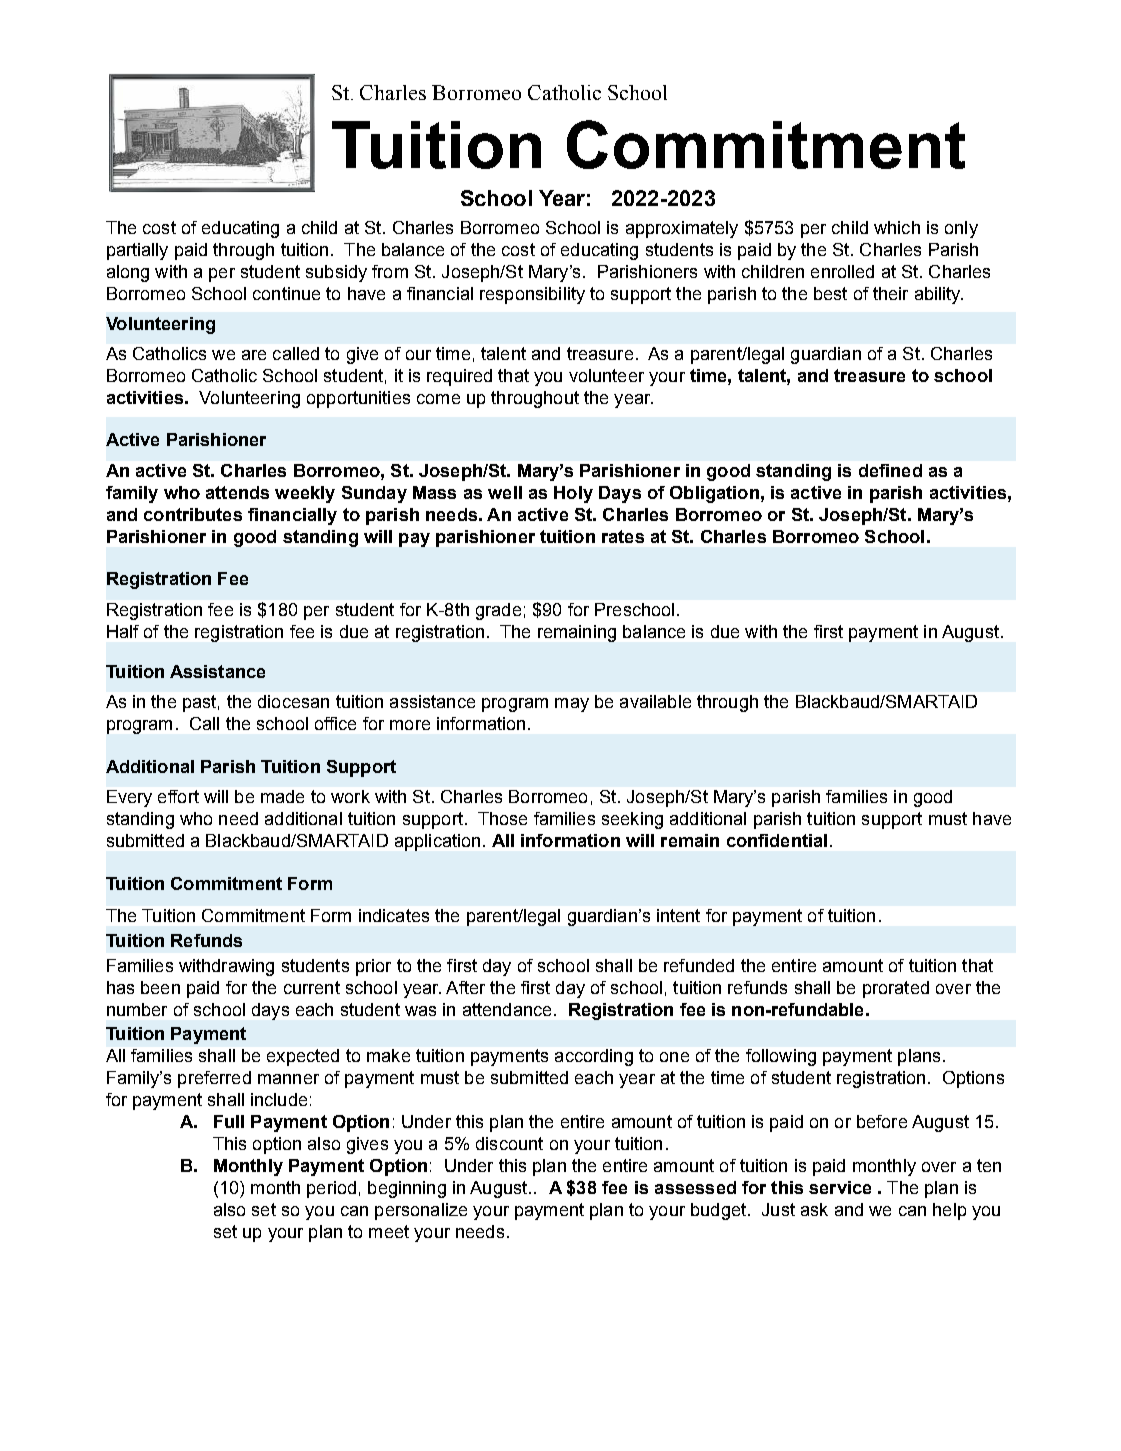 Image resolution: width=1121 pixels, height=1451 pixels. Describe the element at coordinates (331, 1189) in the page. I see `period` at that location.
